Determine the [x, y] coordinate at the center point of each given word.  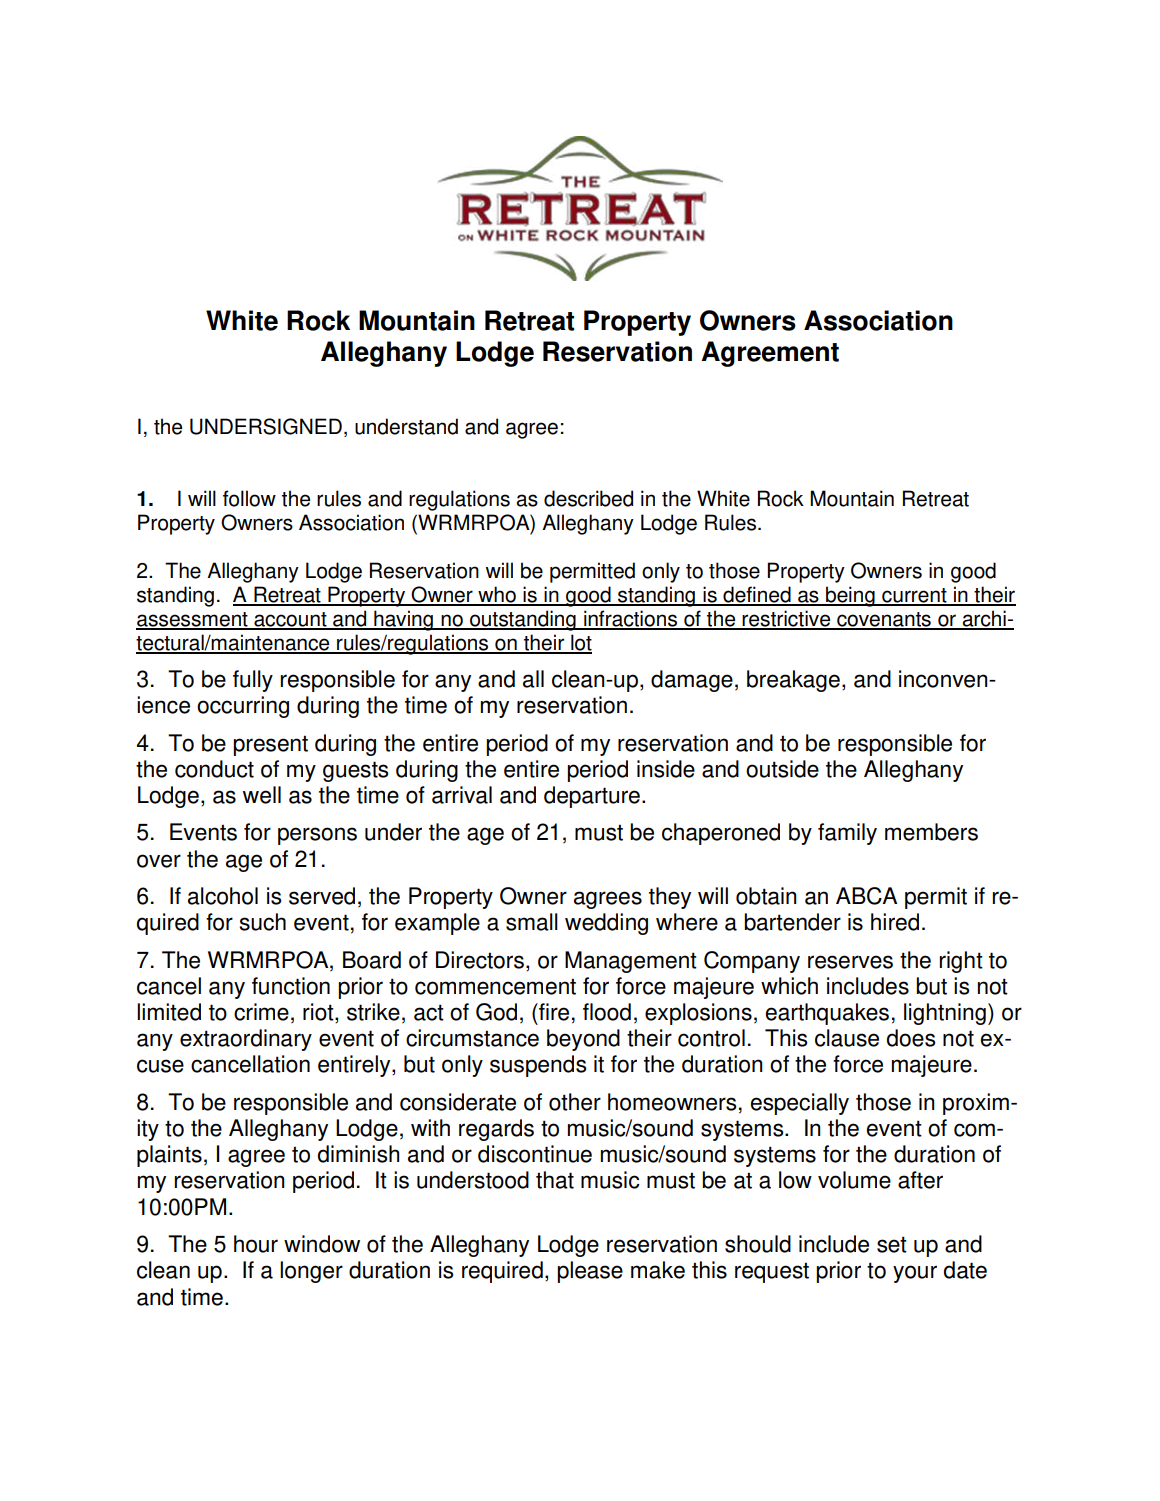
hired [895, 922]
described [588, 498]
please [590, 1272]
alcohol [223, 896]
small [532, 922]
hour [256, 1244]
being [850, 596]
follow [249, 498]
